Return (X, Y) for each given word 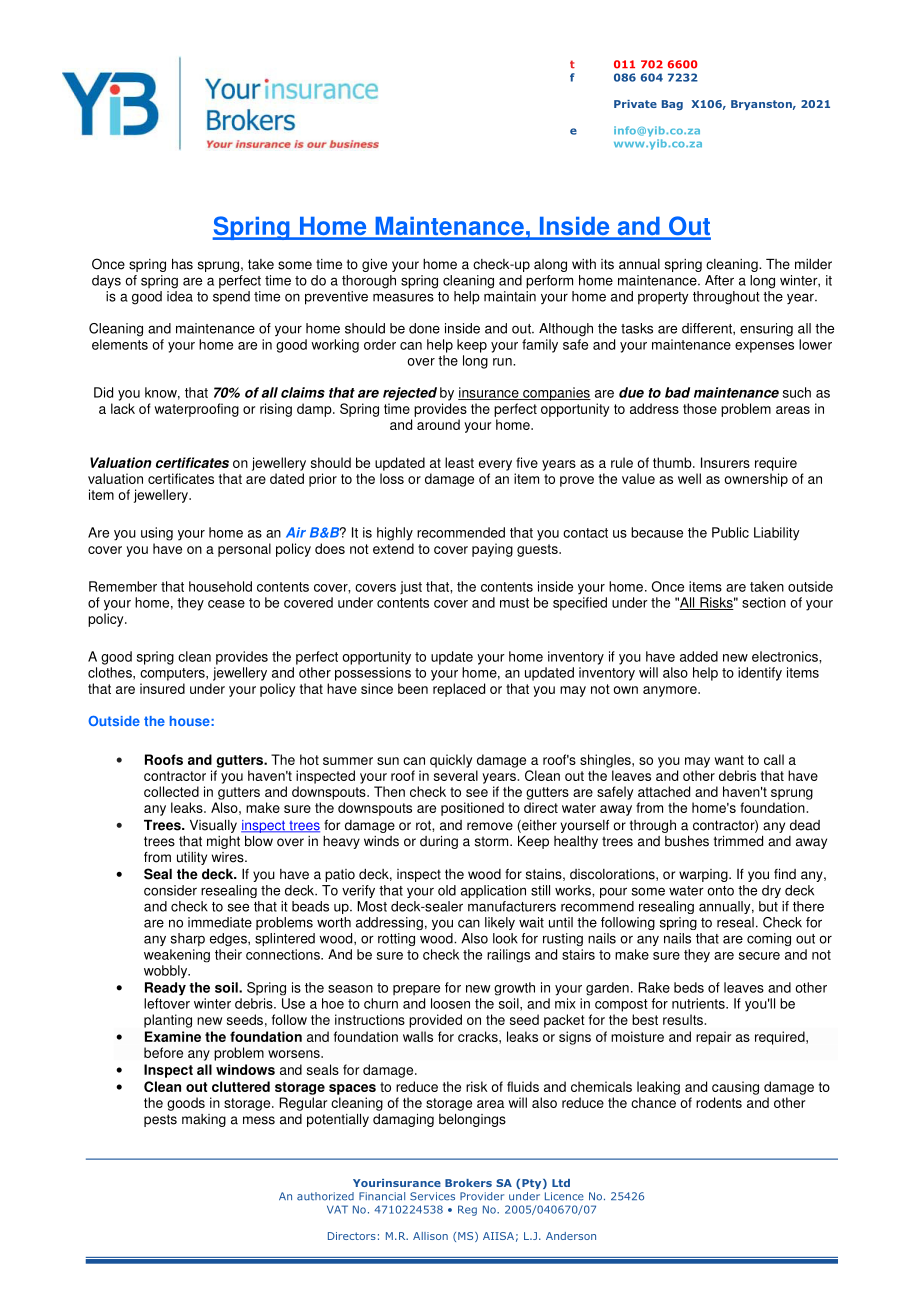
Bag (672, 105)
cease (226, 604)
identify (760, 674)
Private (635, 104)
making (204, 1120)
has (182, 264)
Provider (482, 1196)
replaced (459, 690)
